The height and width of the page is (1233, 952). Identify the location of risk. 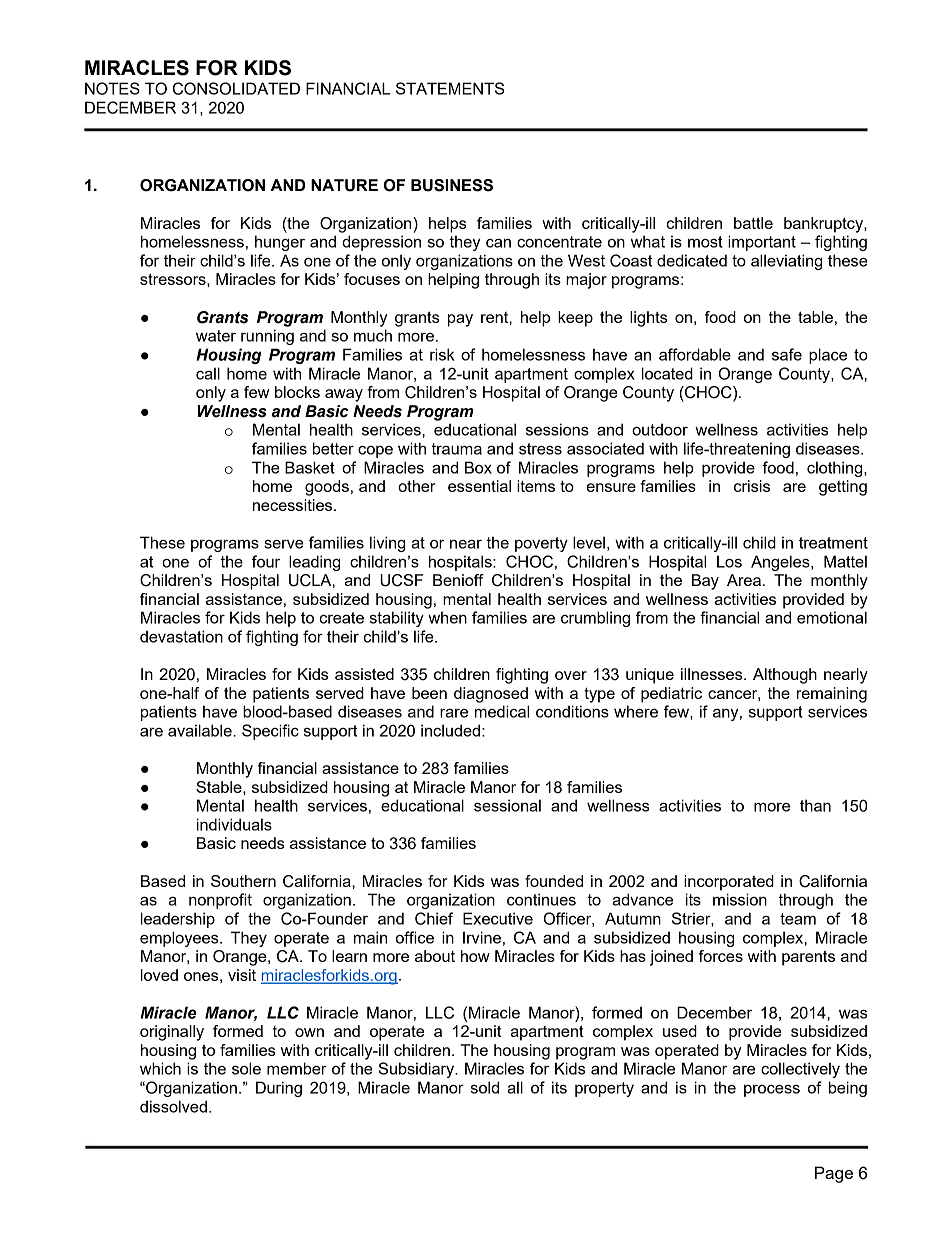
(442, 354).
